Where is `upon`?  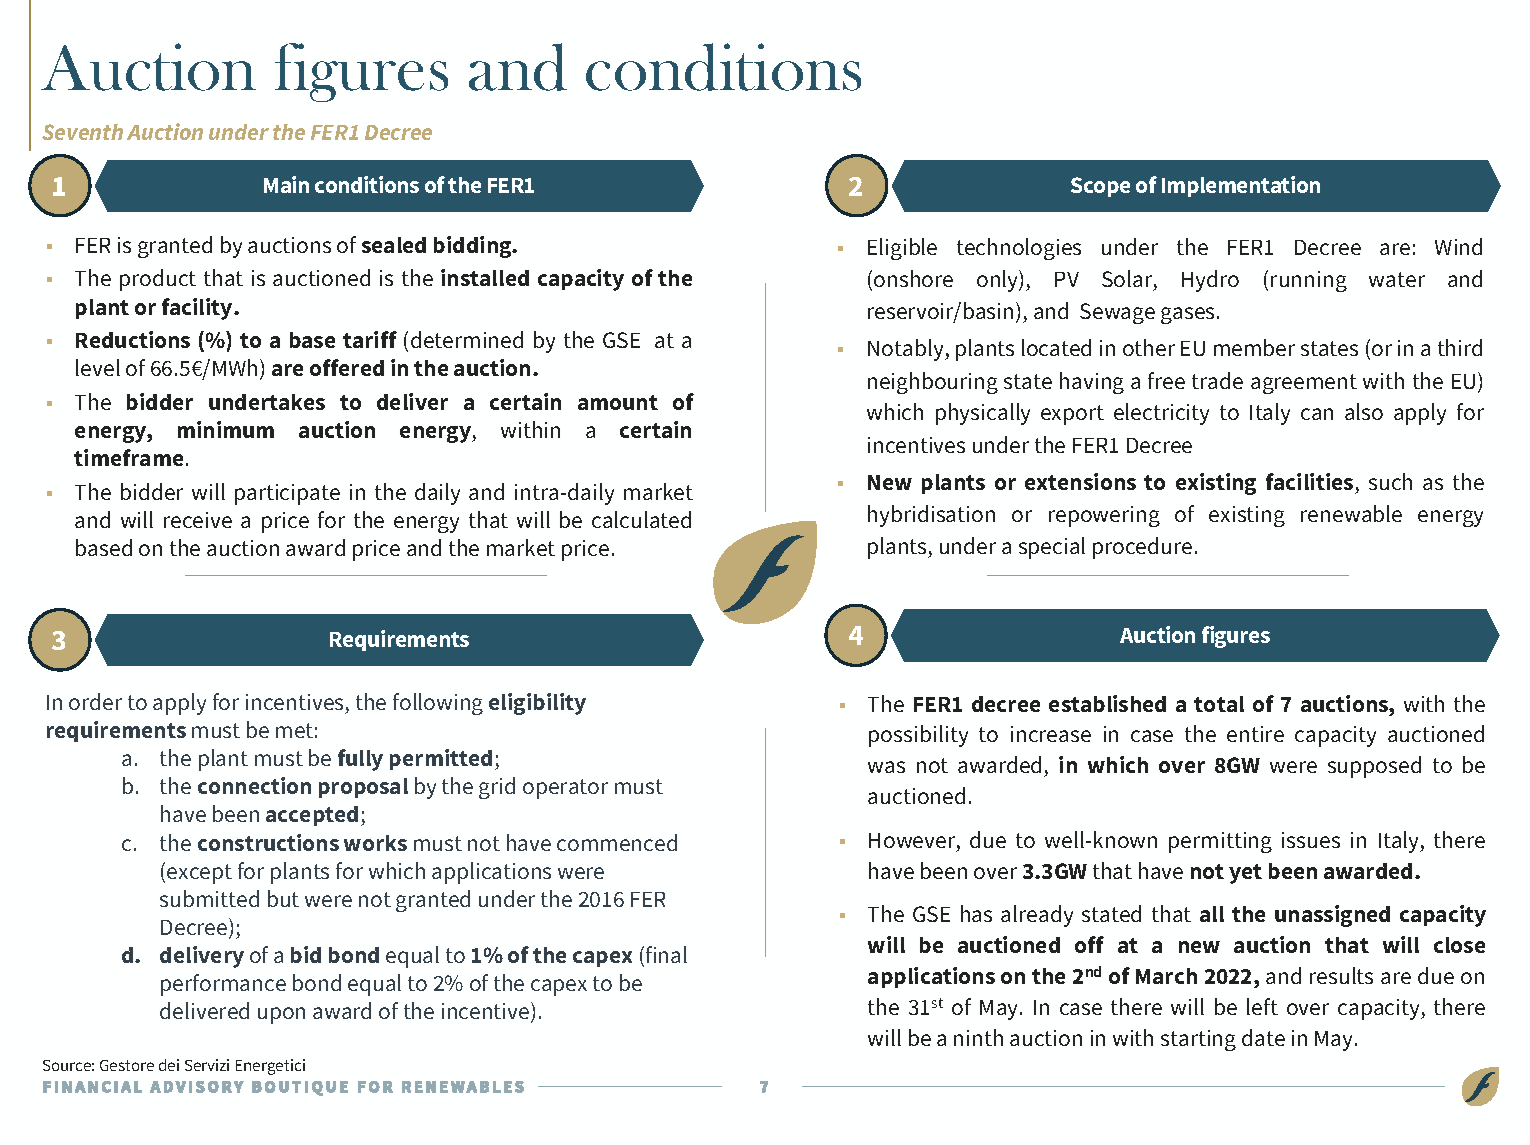 upon is located at coordinates (281, 1015).
